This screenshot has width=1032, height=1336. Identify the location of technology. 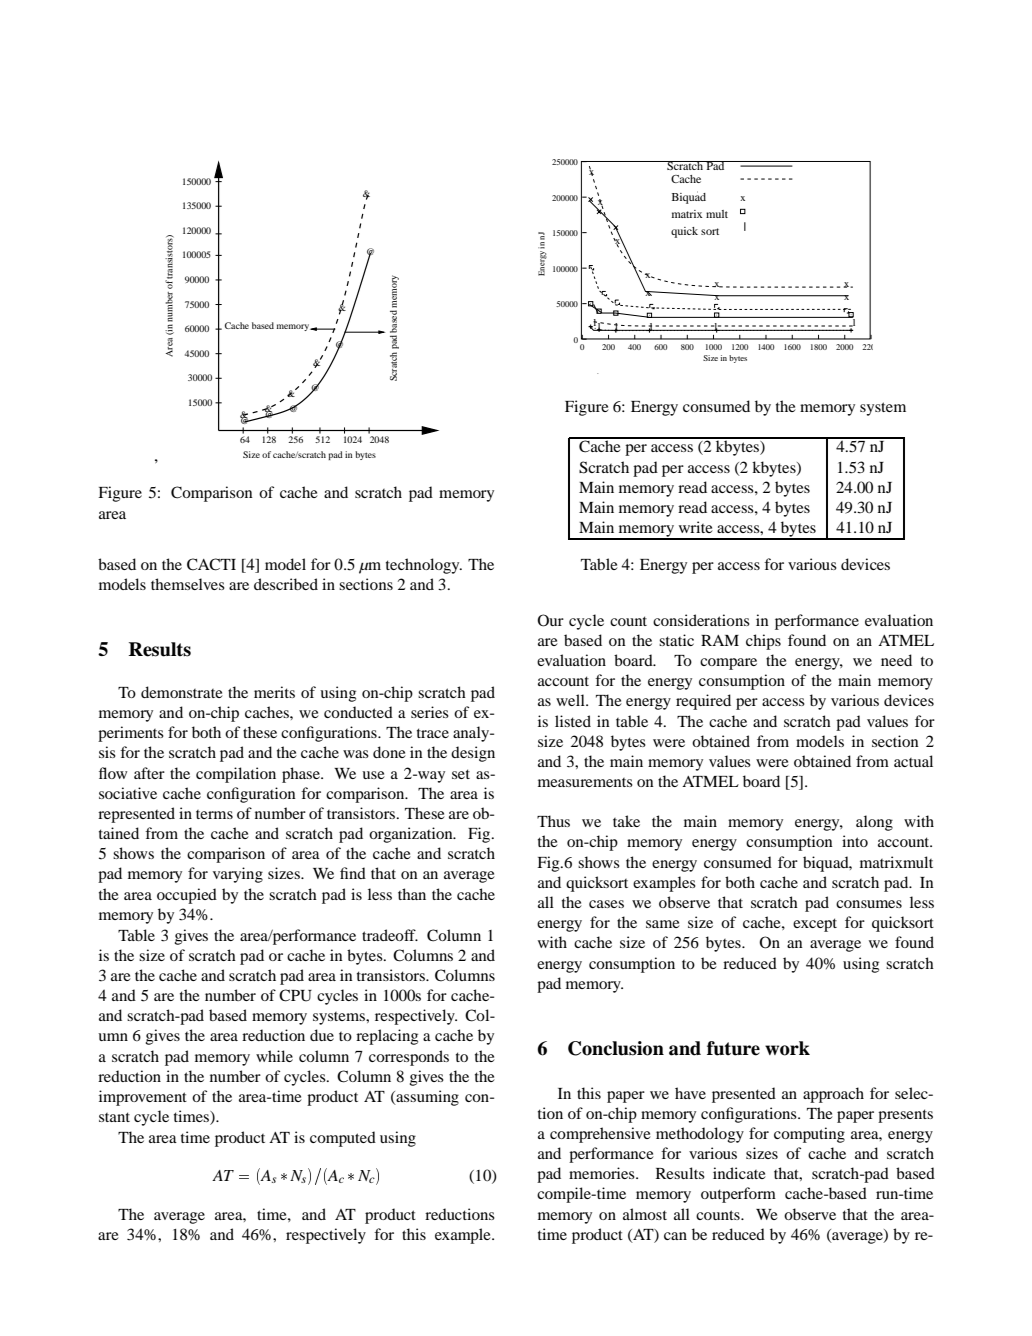
(424, 566).
